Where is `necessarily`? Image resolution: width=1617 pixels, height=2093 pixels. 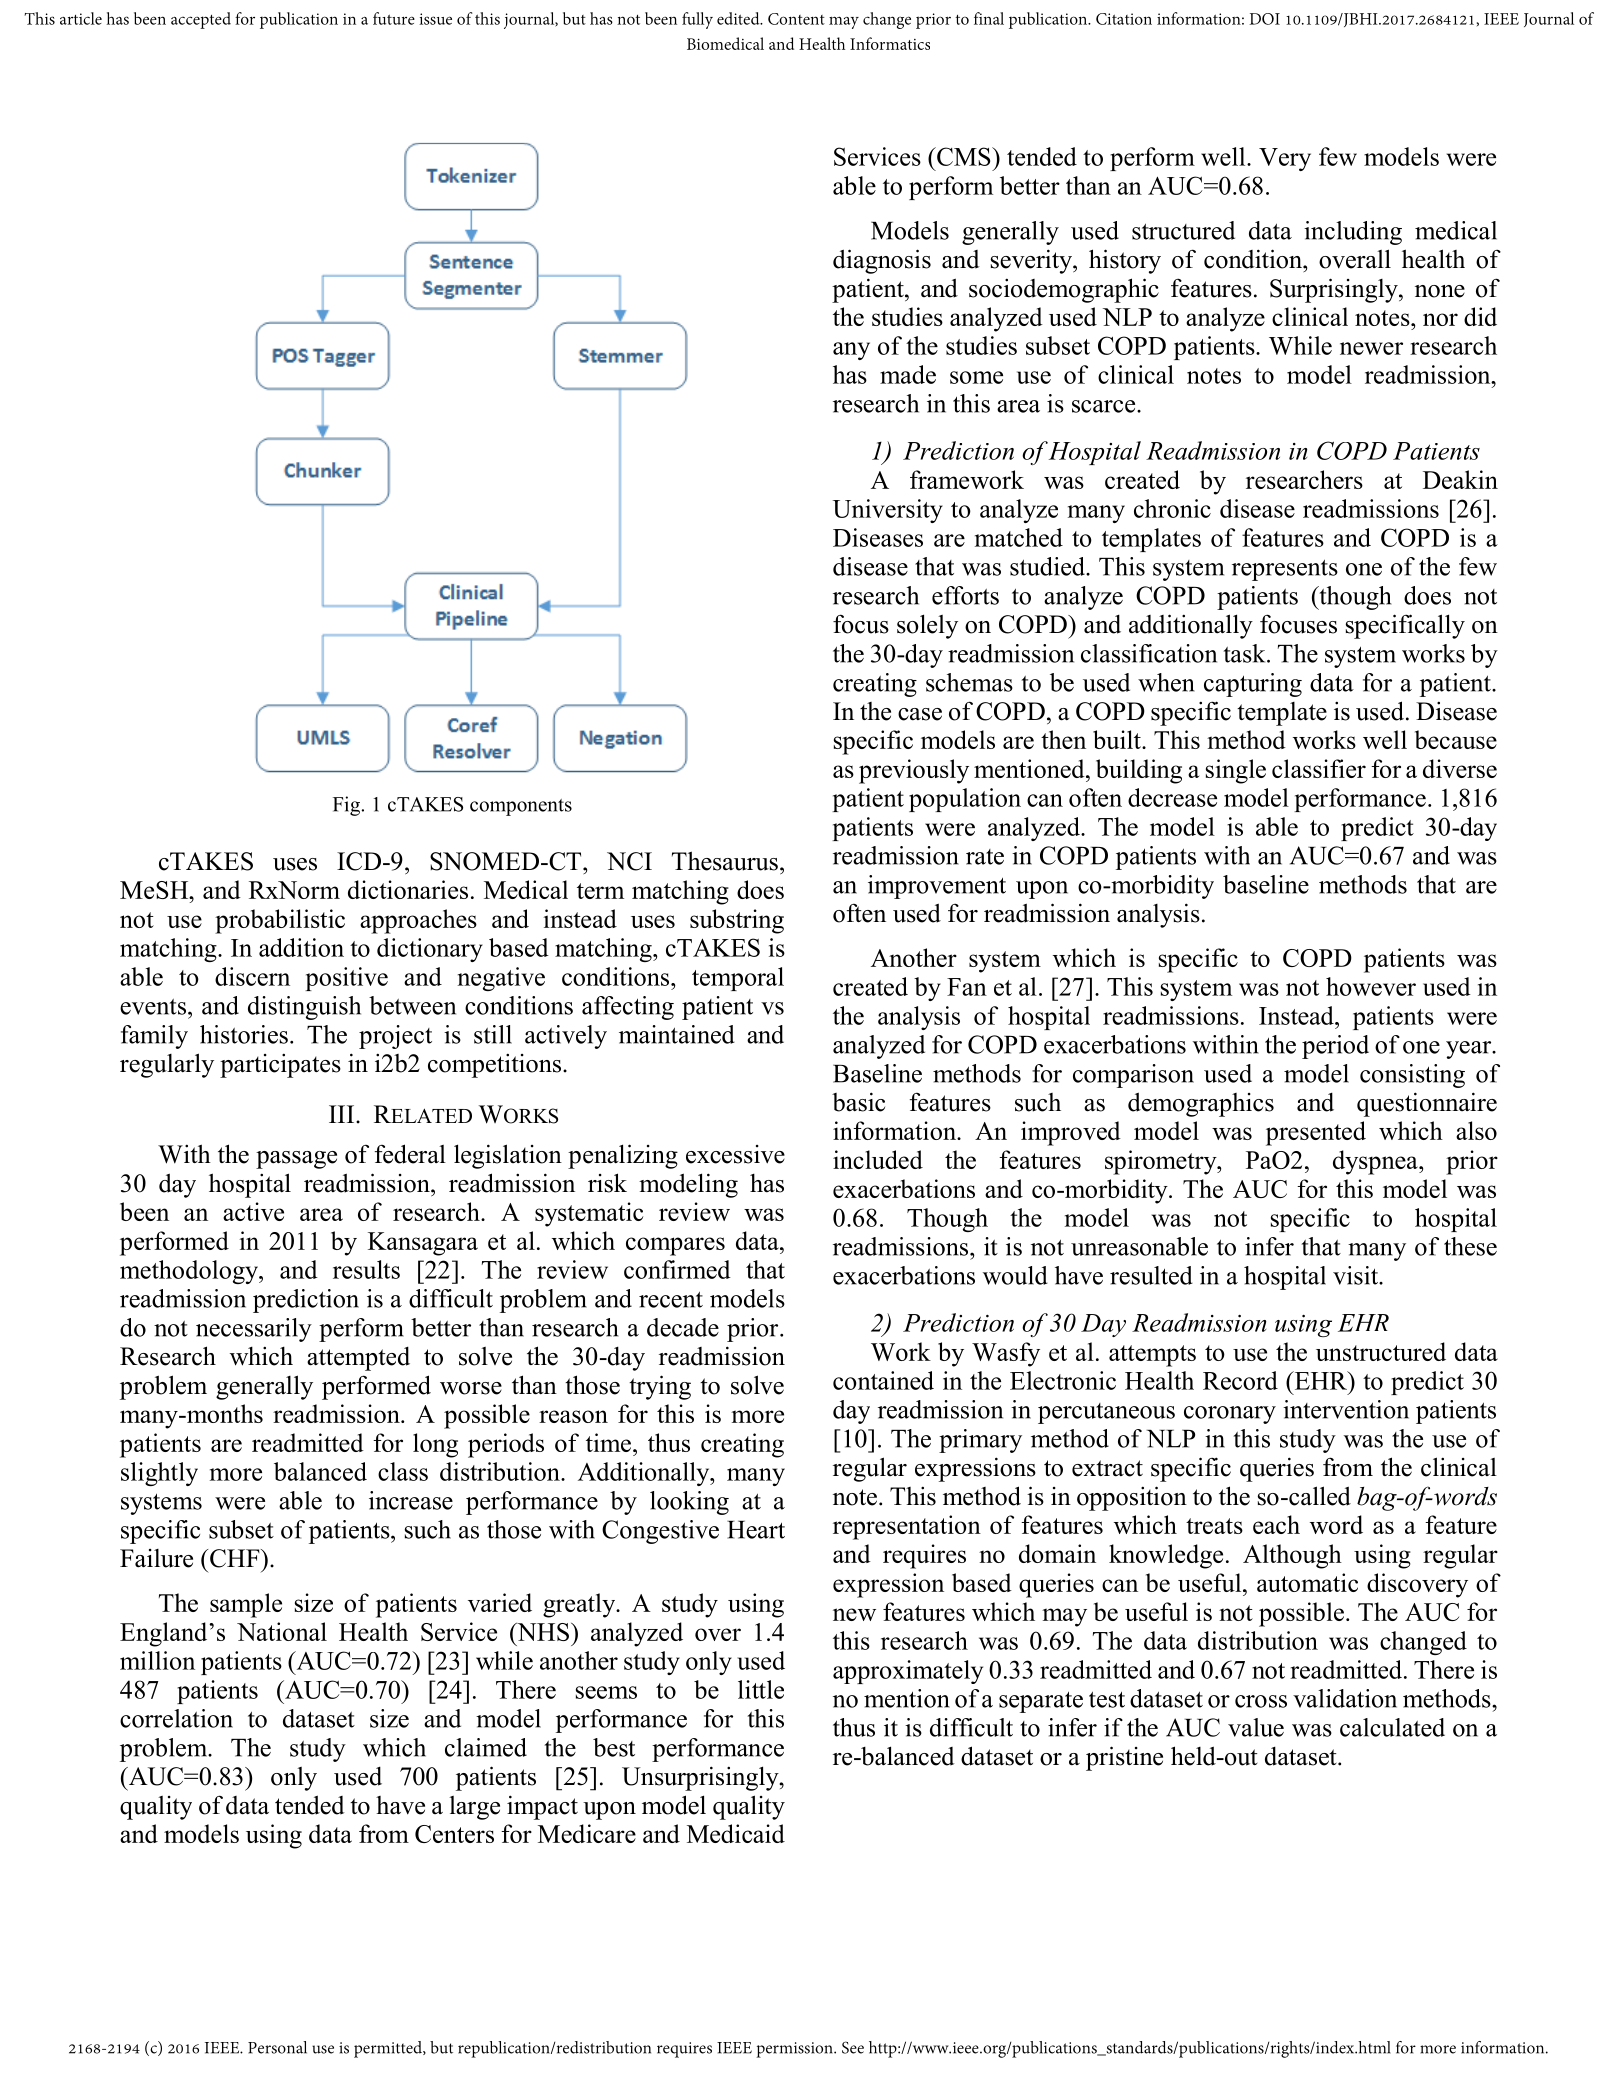
necessarily is located at coordinates (254, 1330).
